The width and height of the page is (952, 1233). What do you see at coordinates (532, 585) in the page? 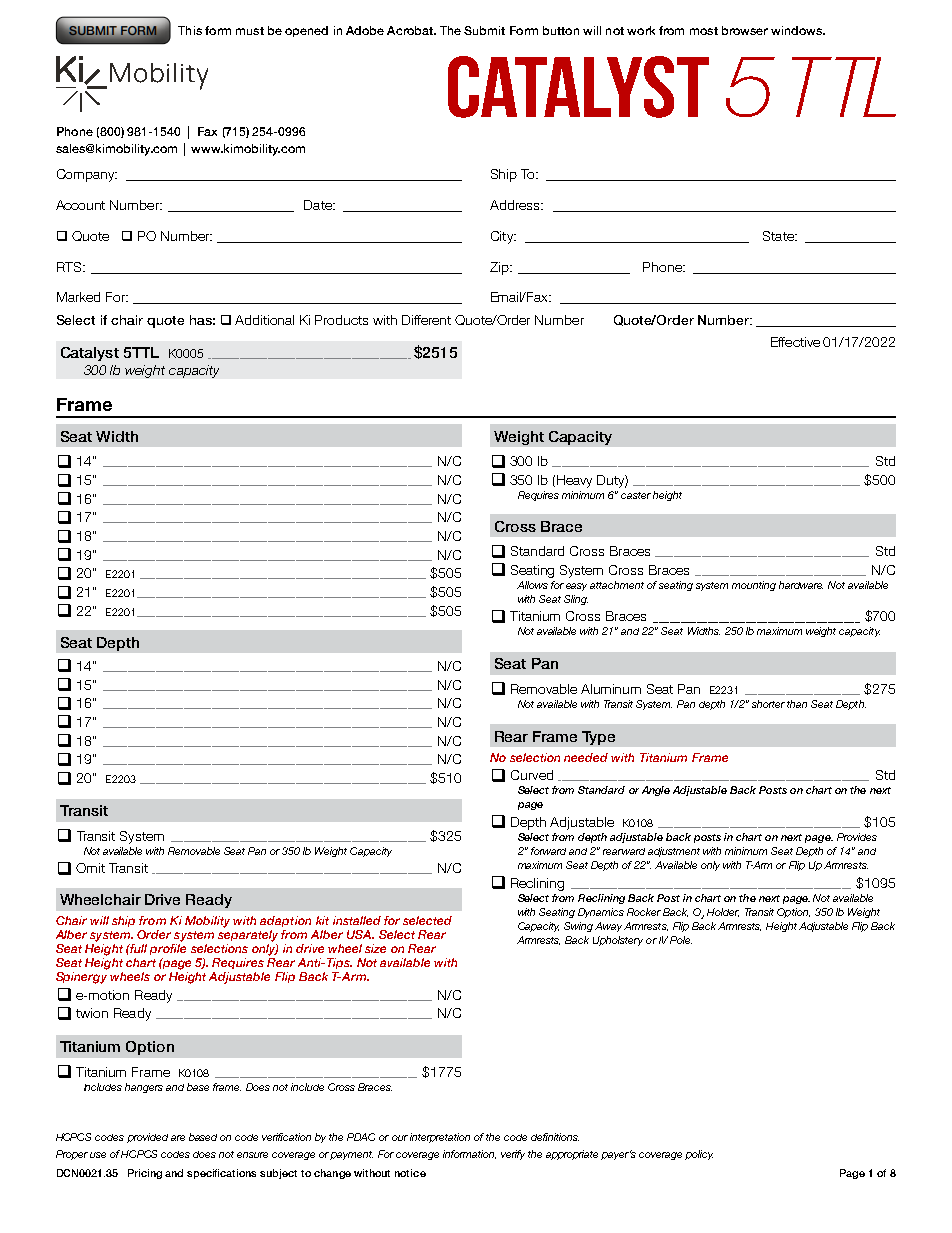
I see `Allows` at bounding box center [532, 585].
